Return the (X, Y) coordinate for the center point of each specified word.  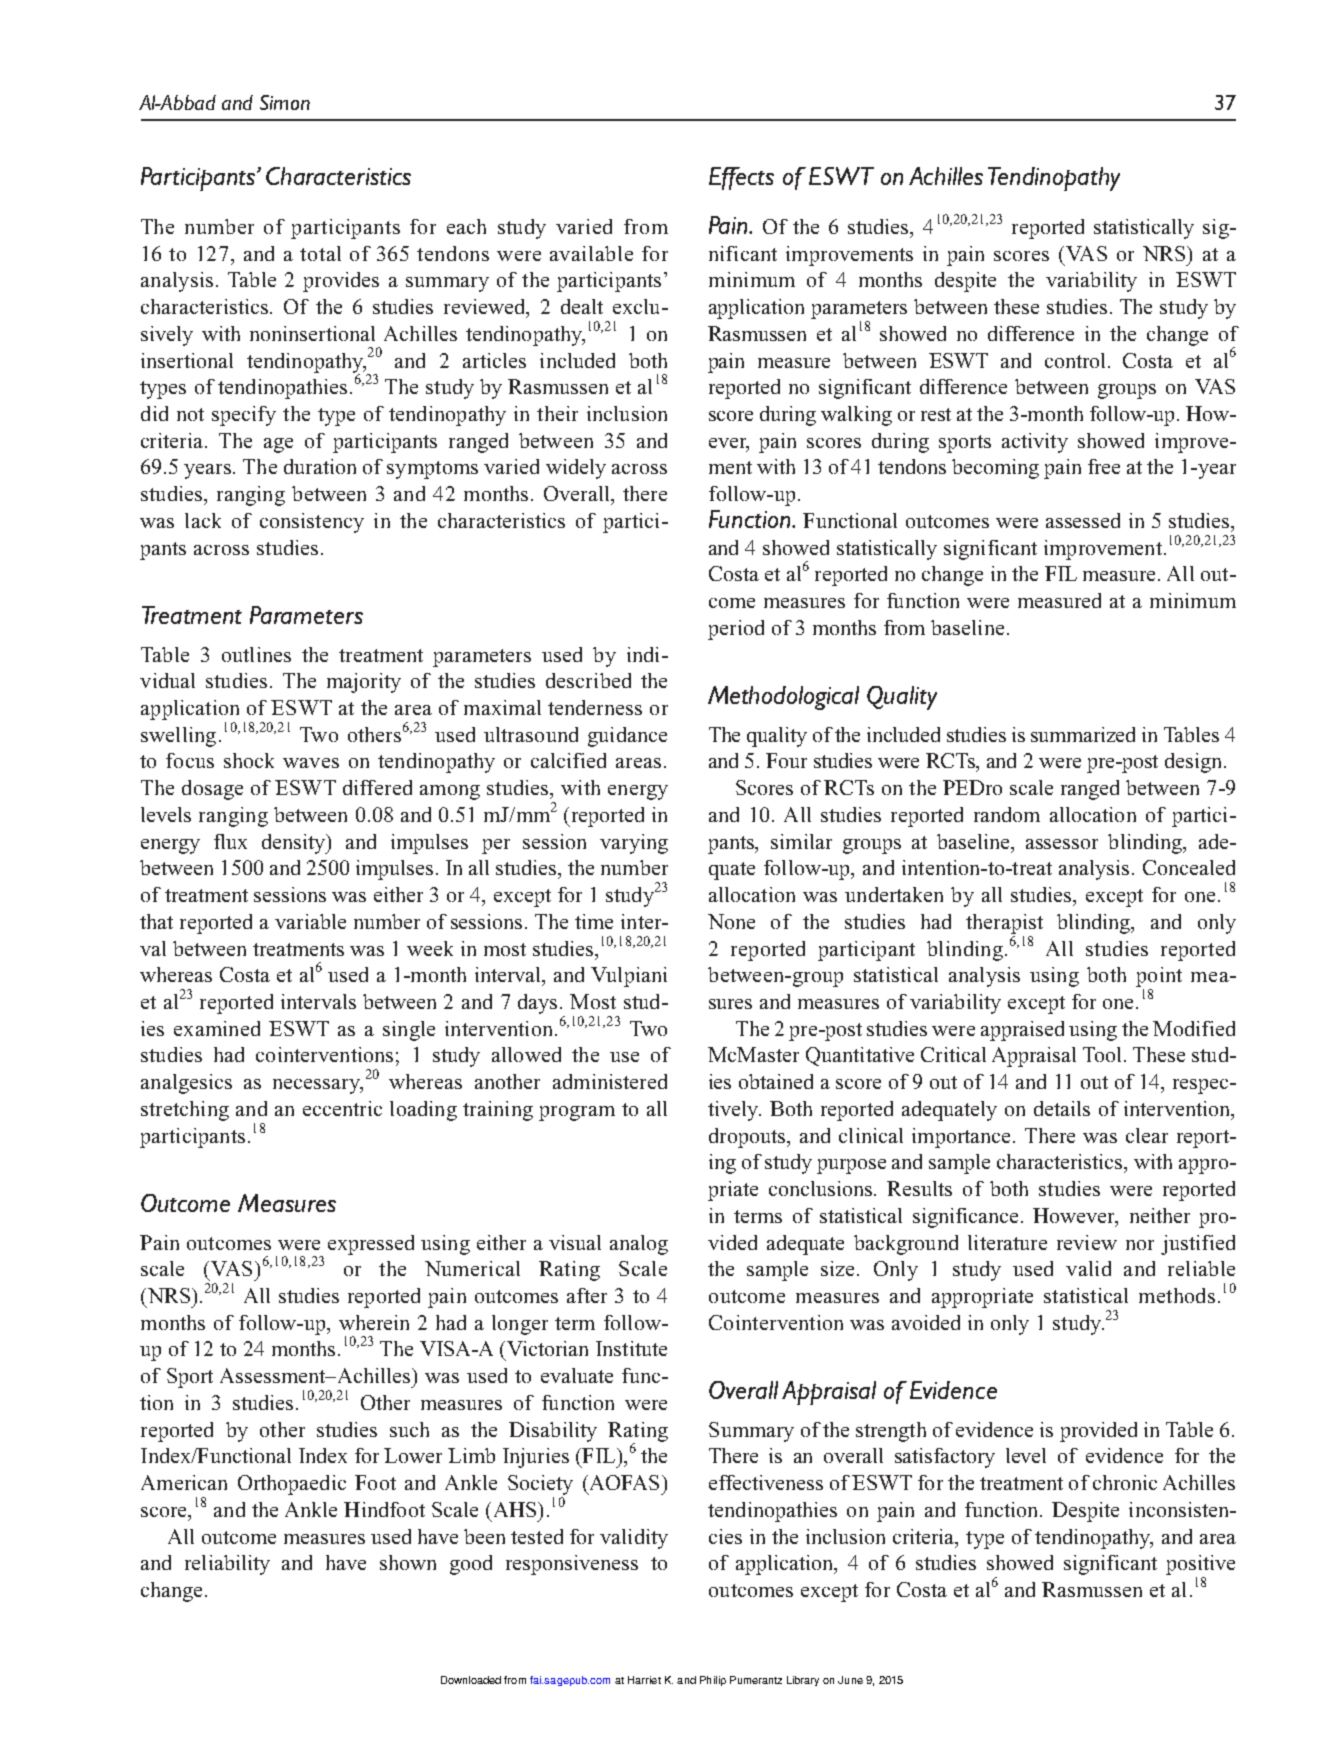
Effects (741, 178)
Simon (285, 102)
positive (1200, 1565)
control (1075, 360)
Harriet (644, 1680)
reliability (227, 1565)
